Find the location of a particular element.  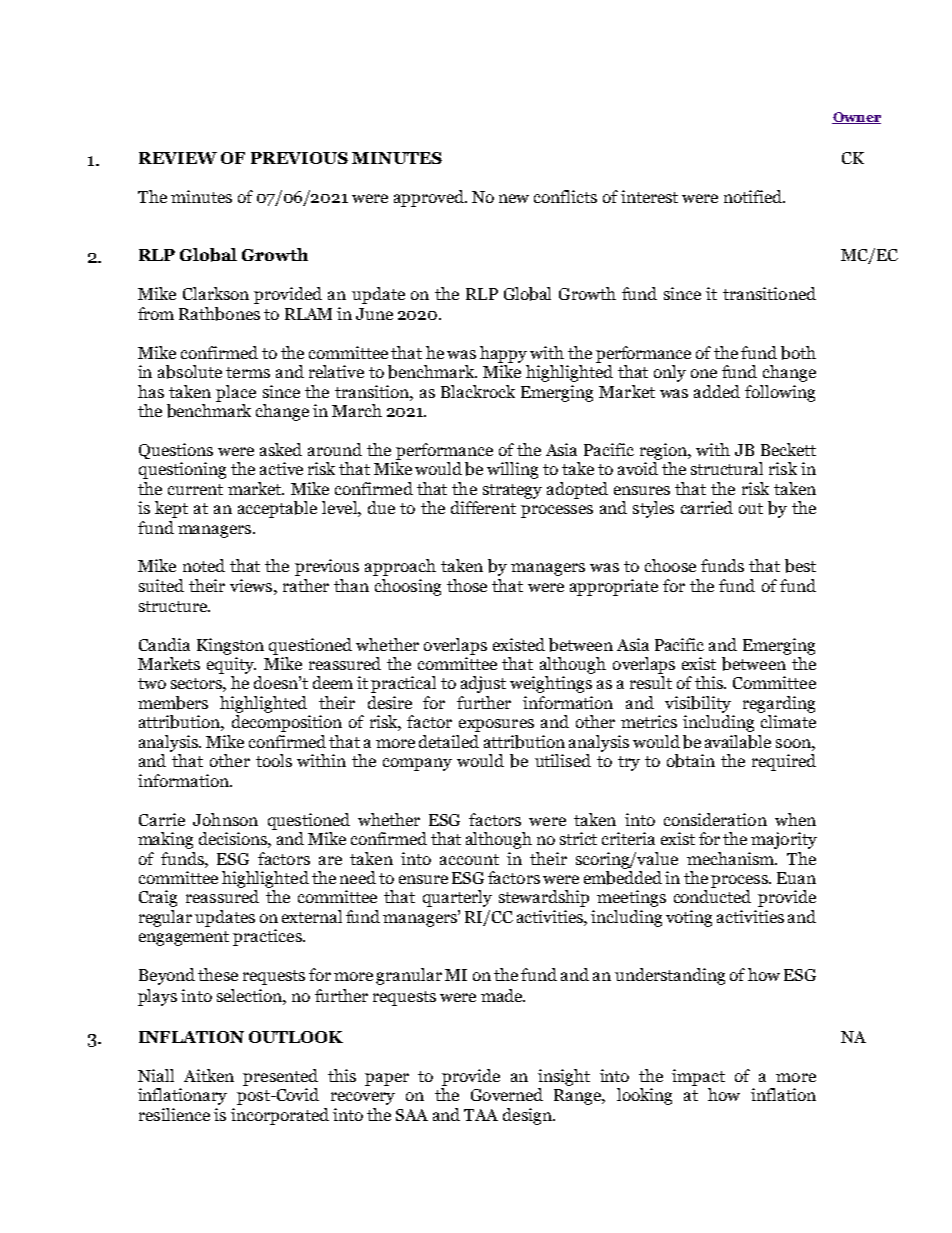

willing is located at coordinates (512, 470).
